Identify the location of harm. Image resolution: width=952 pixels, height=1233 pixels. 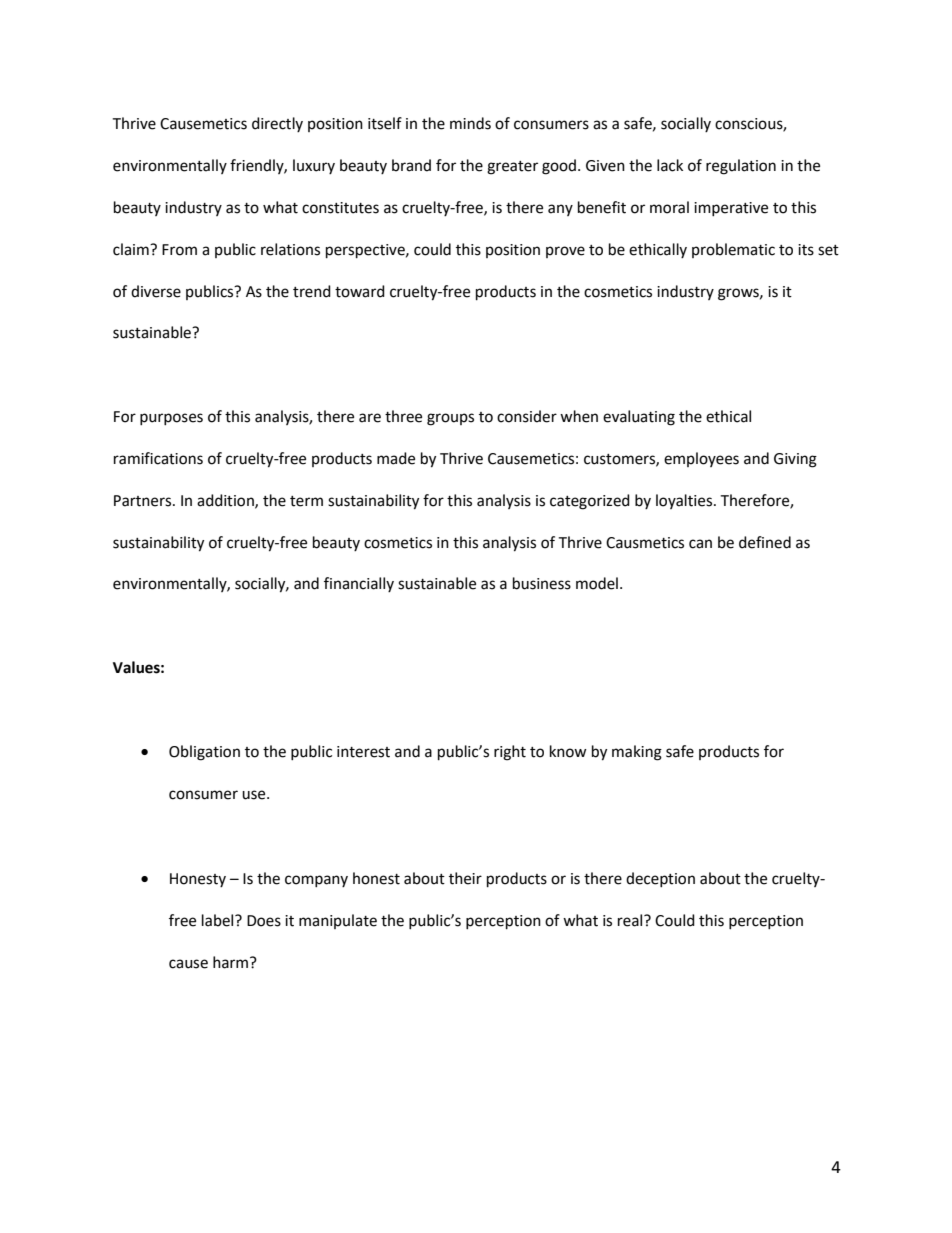
(230, 962).
